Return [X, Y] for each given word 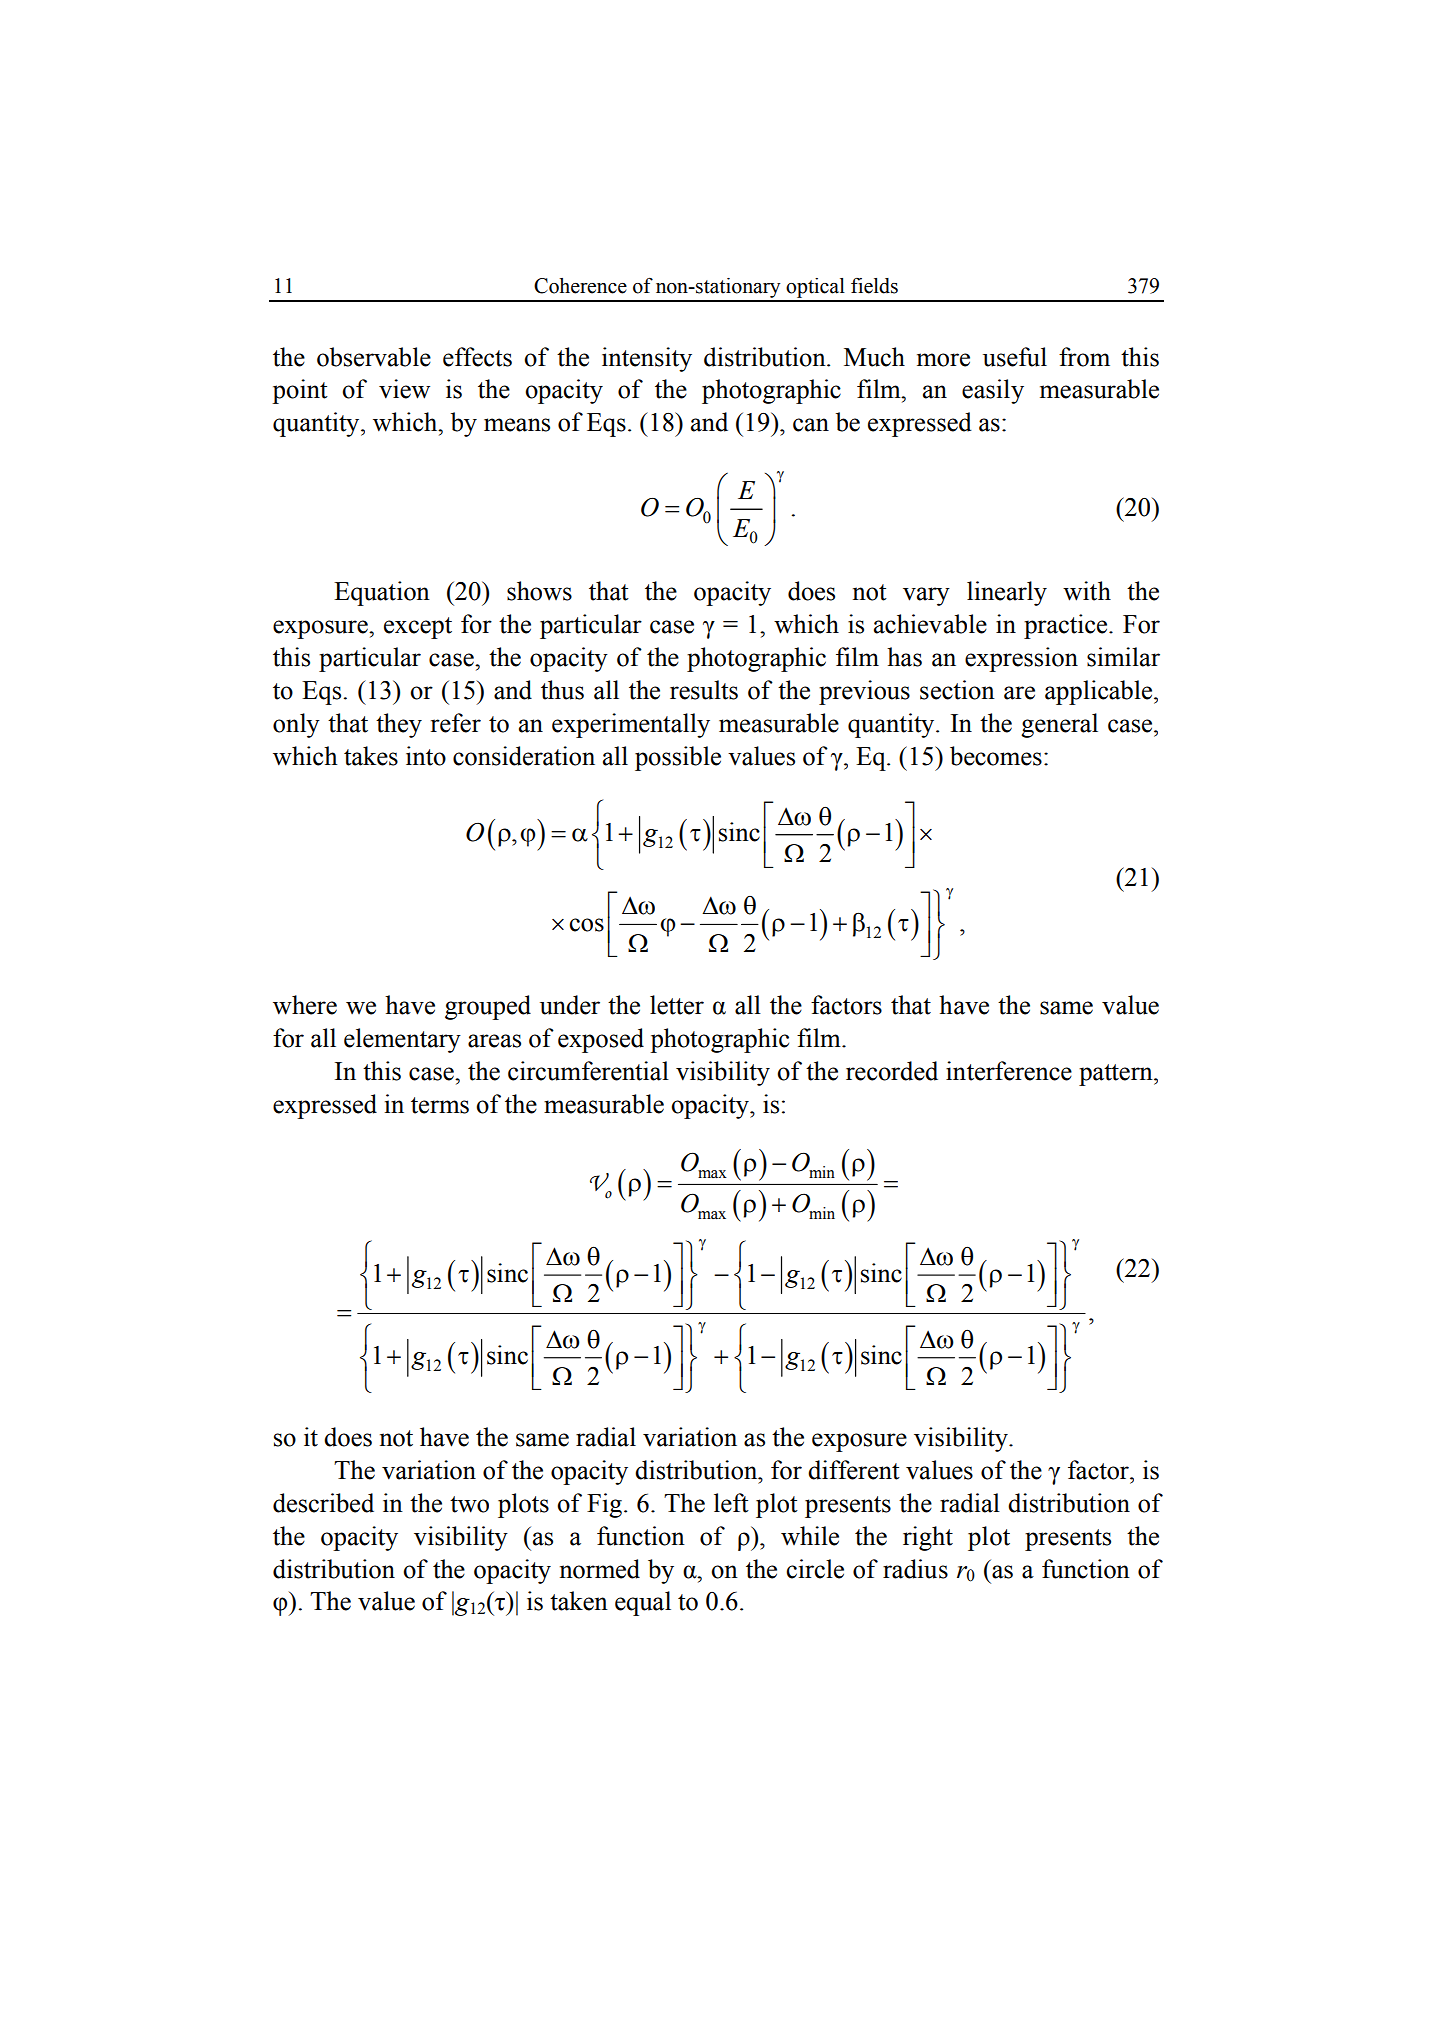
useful [1015, 357]
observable [374, 357]
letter [677, 1005]
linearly [1007, 593]
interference [1009, 1071]
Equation [382, 593]
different [854, 1470]
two [469, 1504]
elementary [402, 1040]
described [323, 1503]
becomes [996, 756]
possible [678, 758]
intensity [647, 359]
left [731, 1503]
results [704, 690]
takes [371, 756]
